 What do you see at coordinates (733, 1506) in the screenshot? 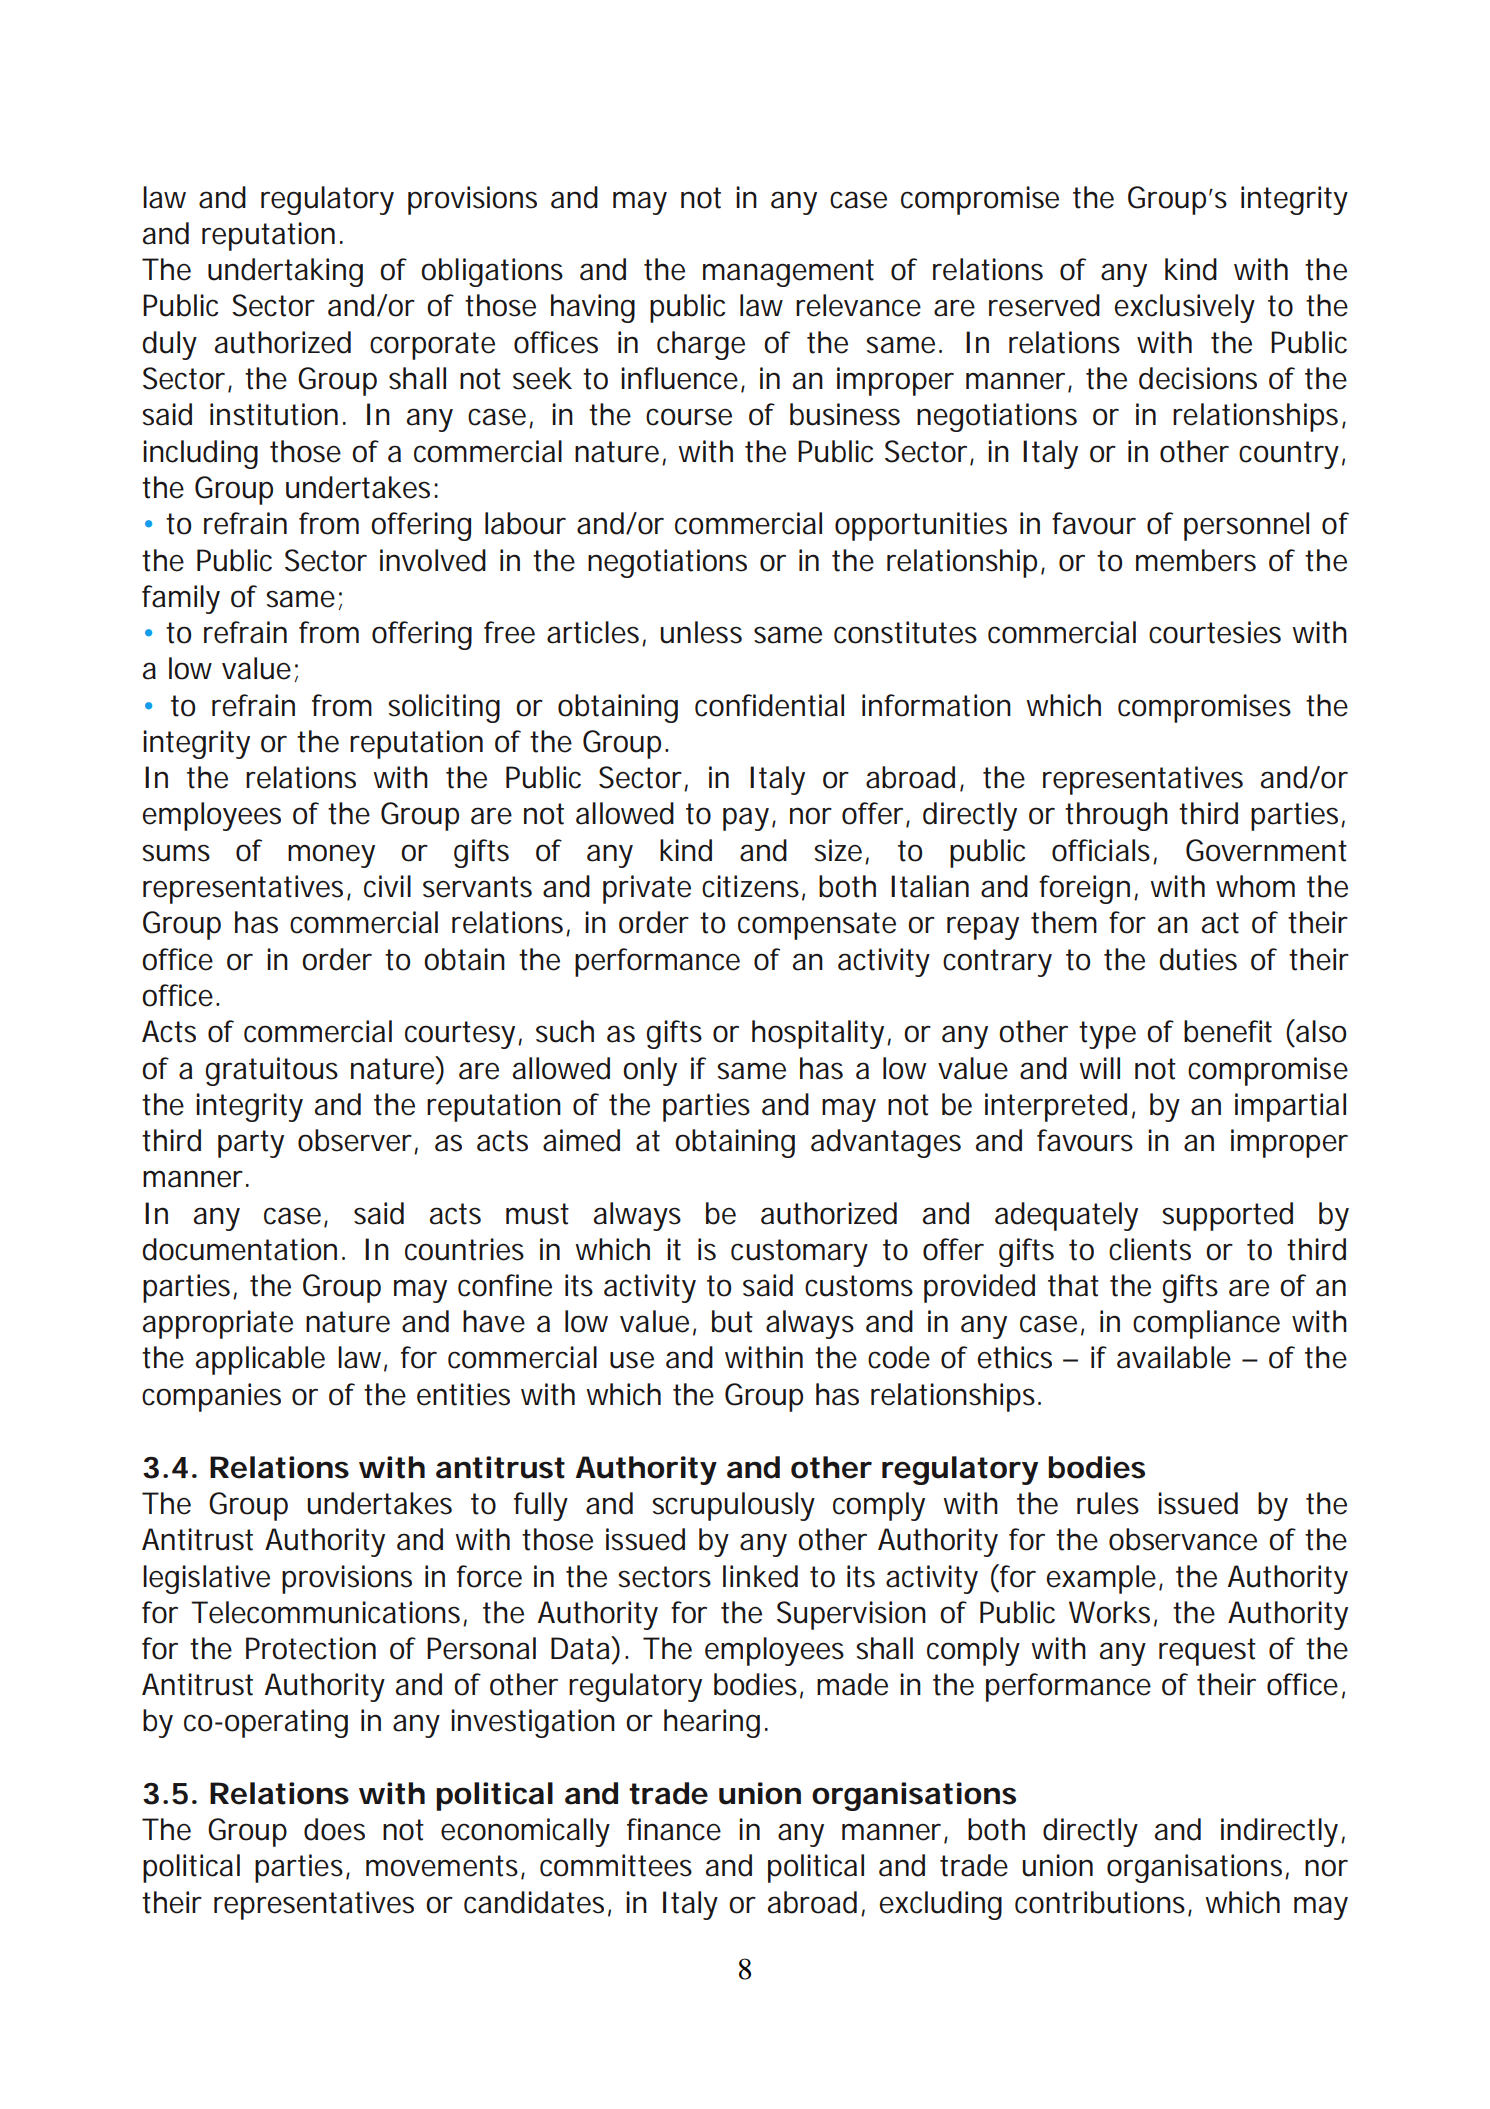
I see `scrupulously` at bounding box center [733, 1506].
